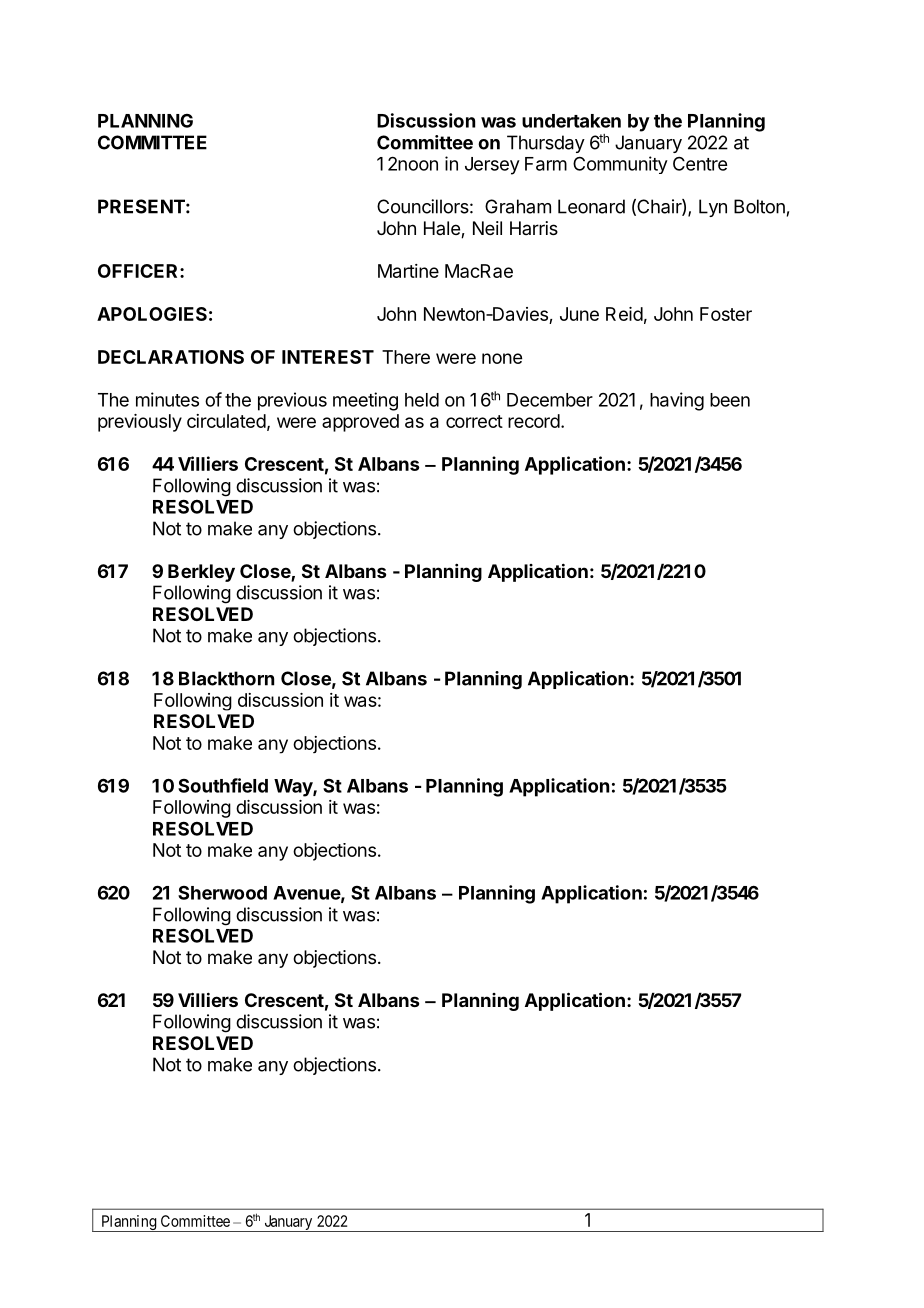 The height and width of the screenshot is (1308, 924). Describe the element at coordinates (700, 164) in the screenshot. I see `Centre` at that location.
